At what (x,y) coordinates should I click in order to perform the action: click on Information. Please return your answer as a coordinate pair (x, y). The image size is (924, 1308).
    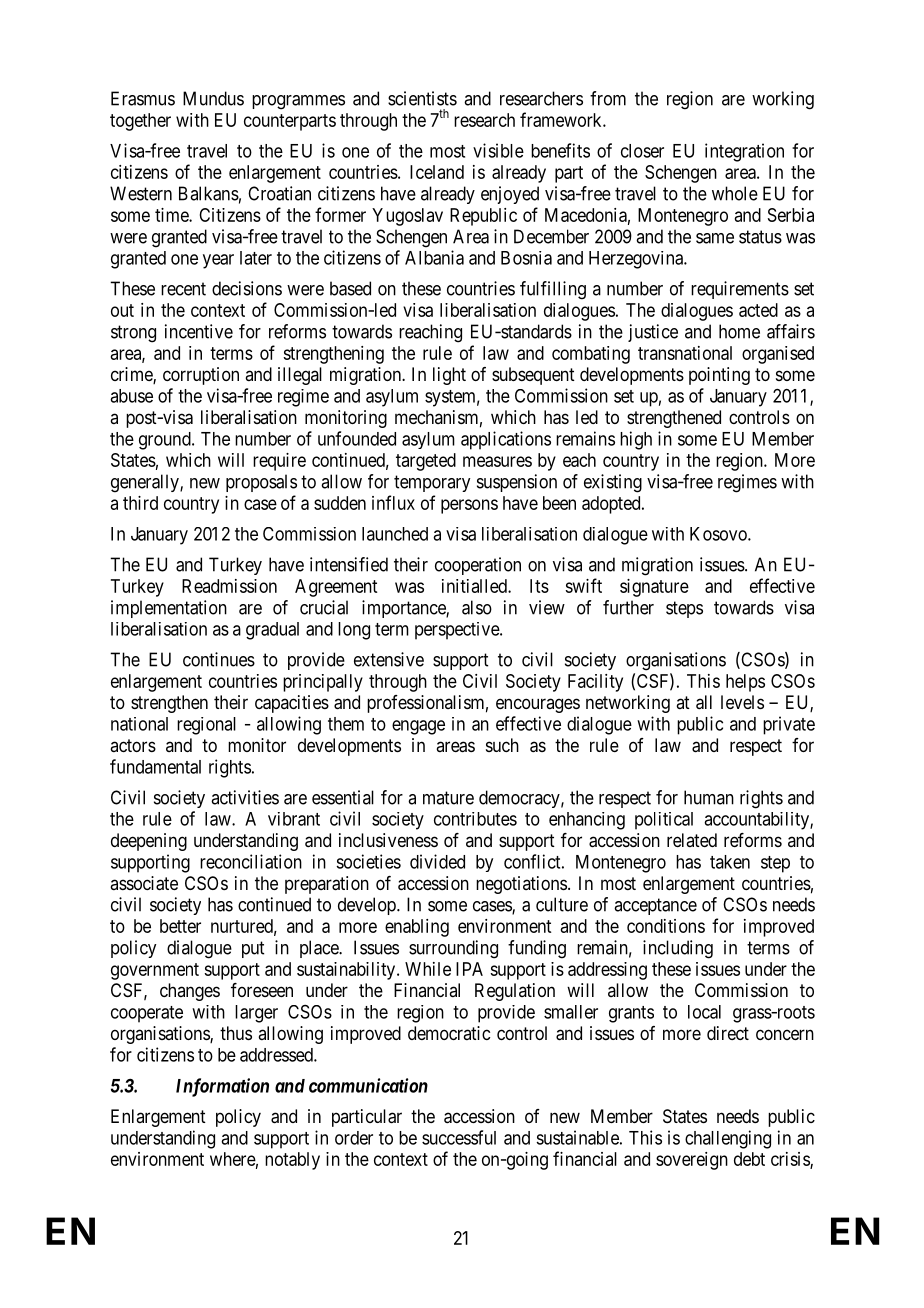
    Looking at the image, I should click on (222, 1087).
